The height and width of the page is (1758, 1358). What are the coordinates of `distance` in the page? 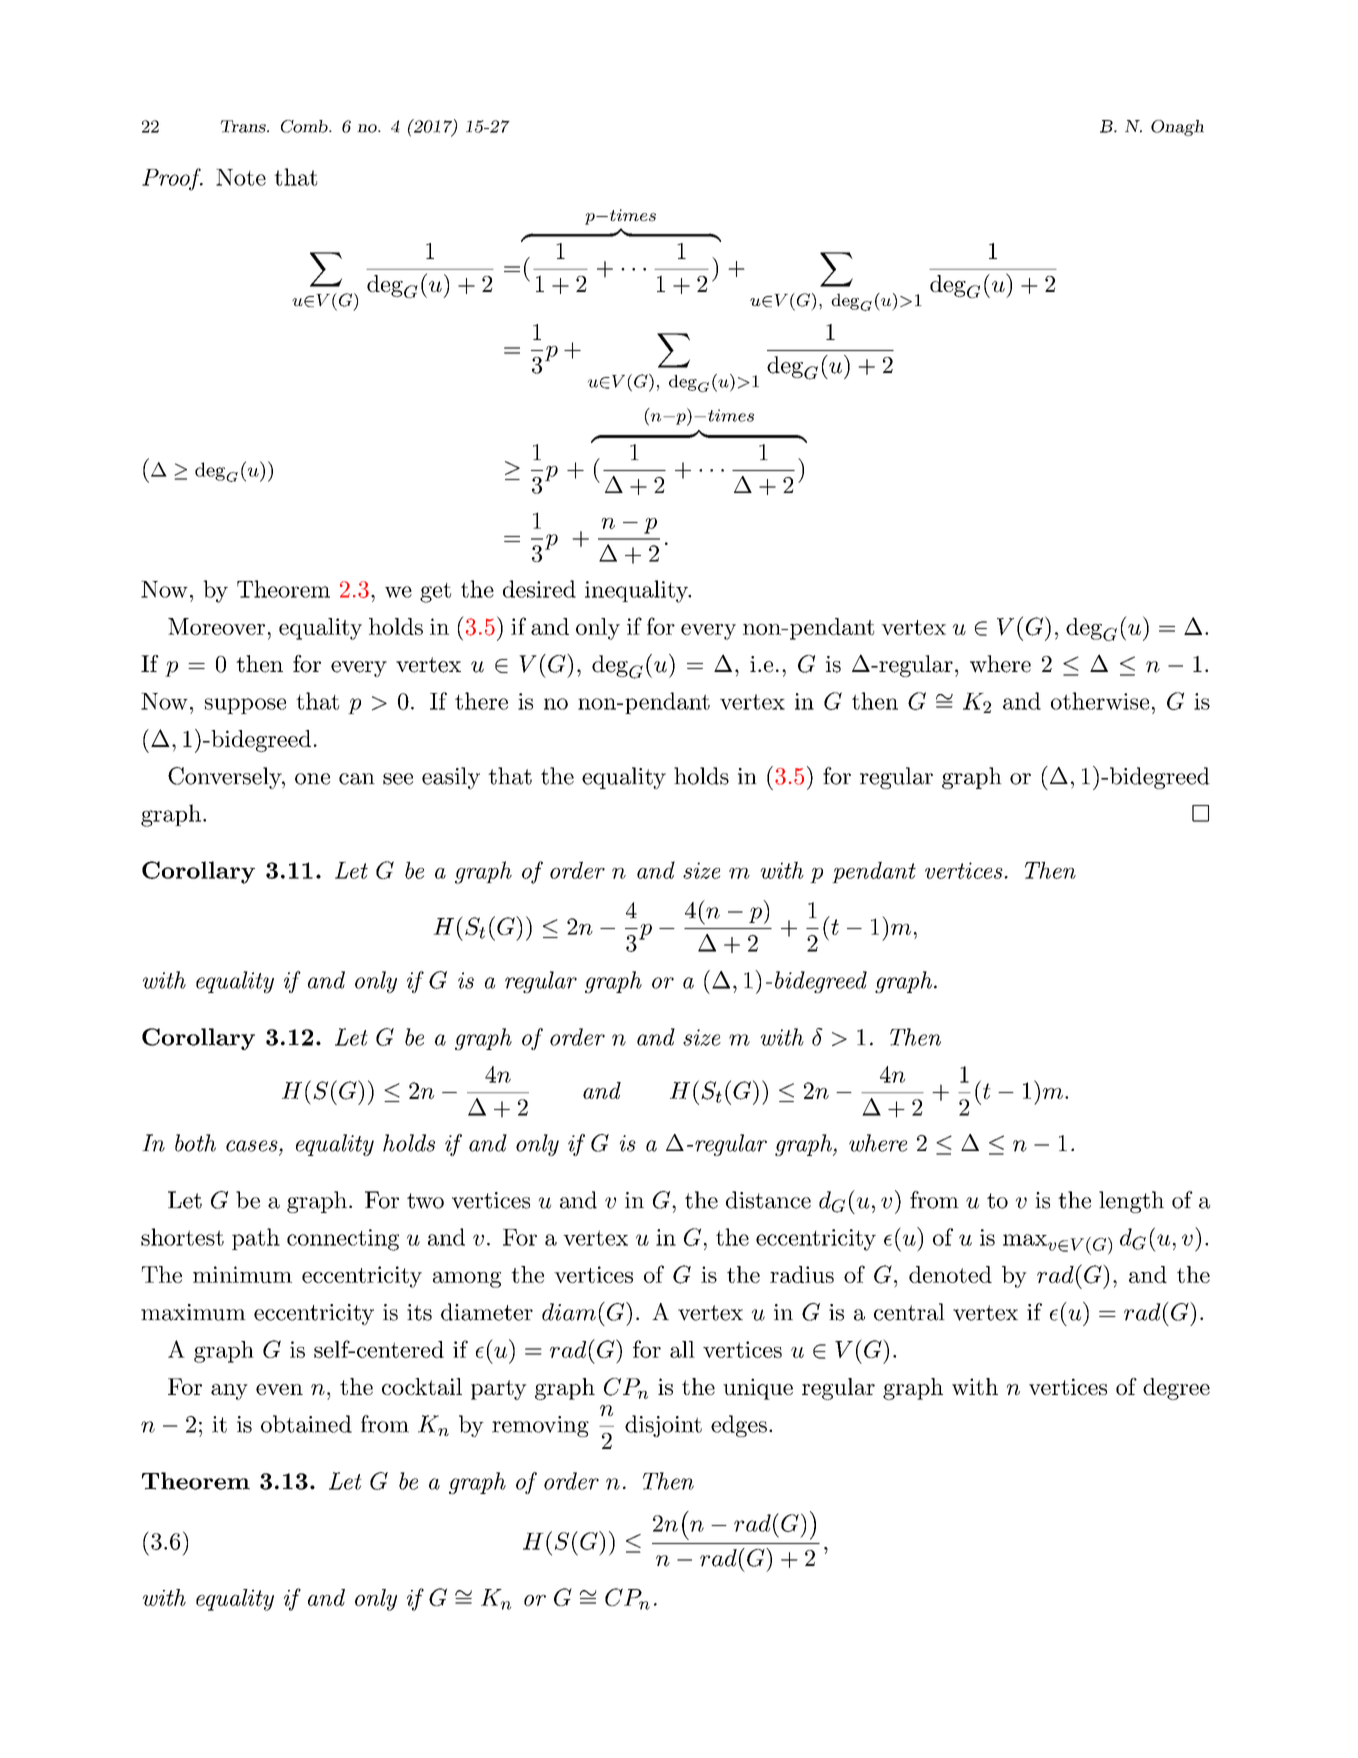 It's located at (768, 1200).
